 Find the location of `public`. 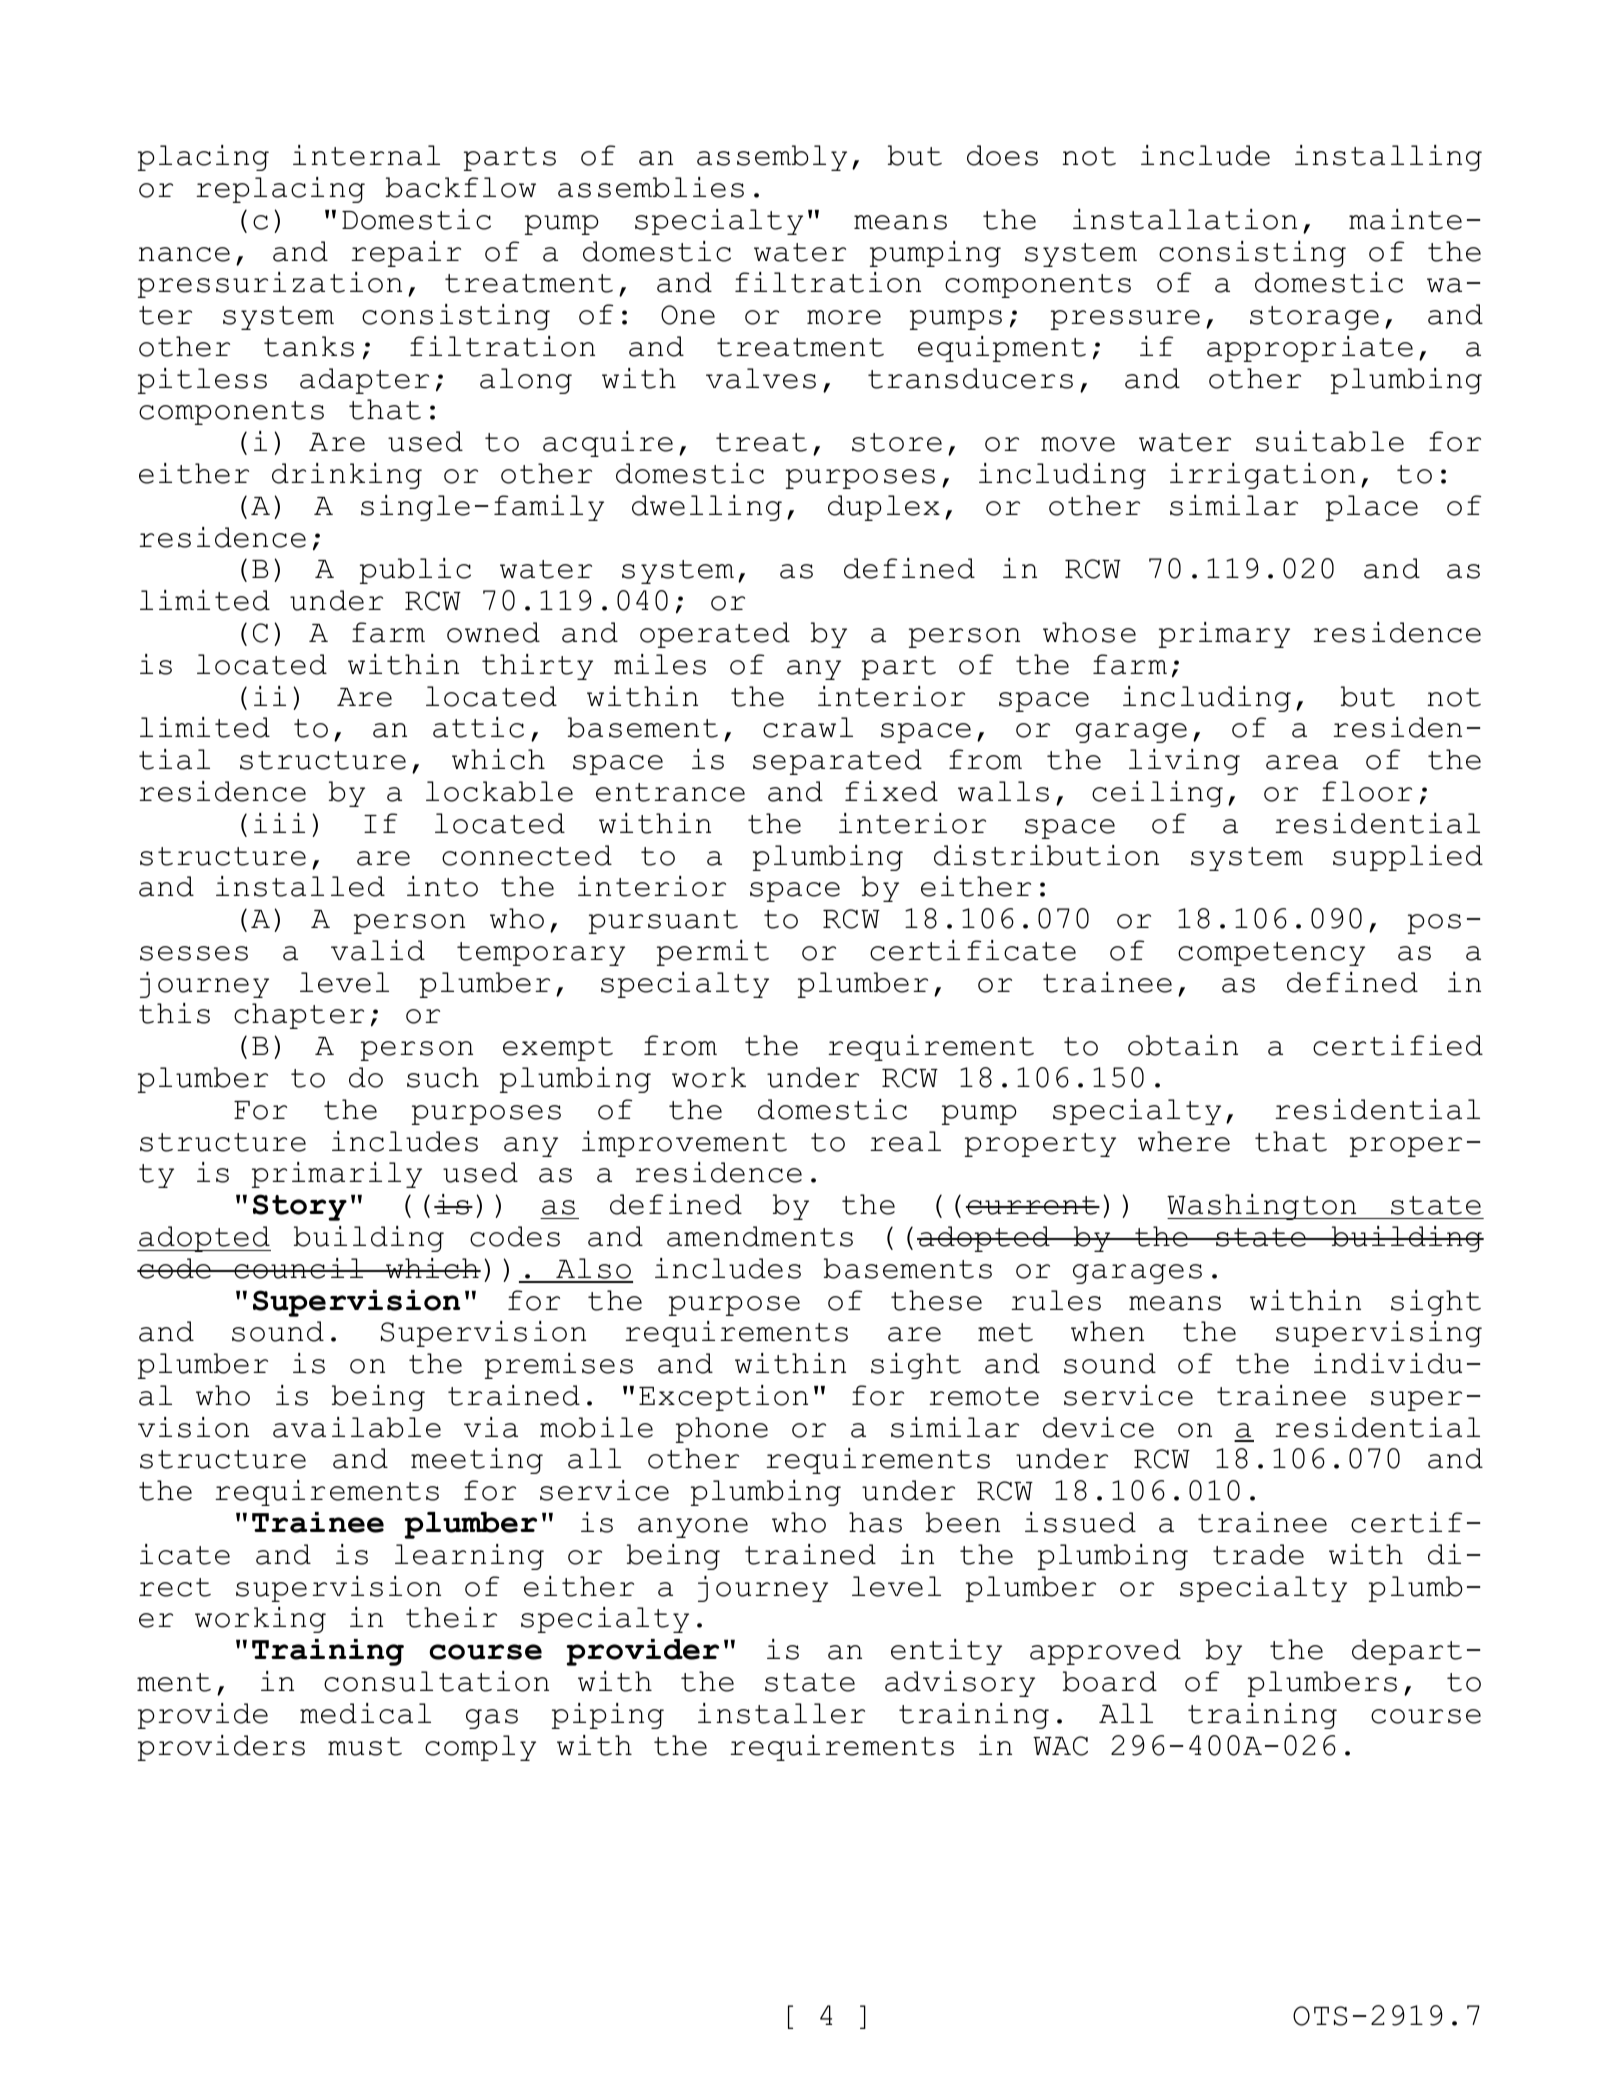

public is located at coordinates (415, 571).
